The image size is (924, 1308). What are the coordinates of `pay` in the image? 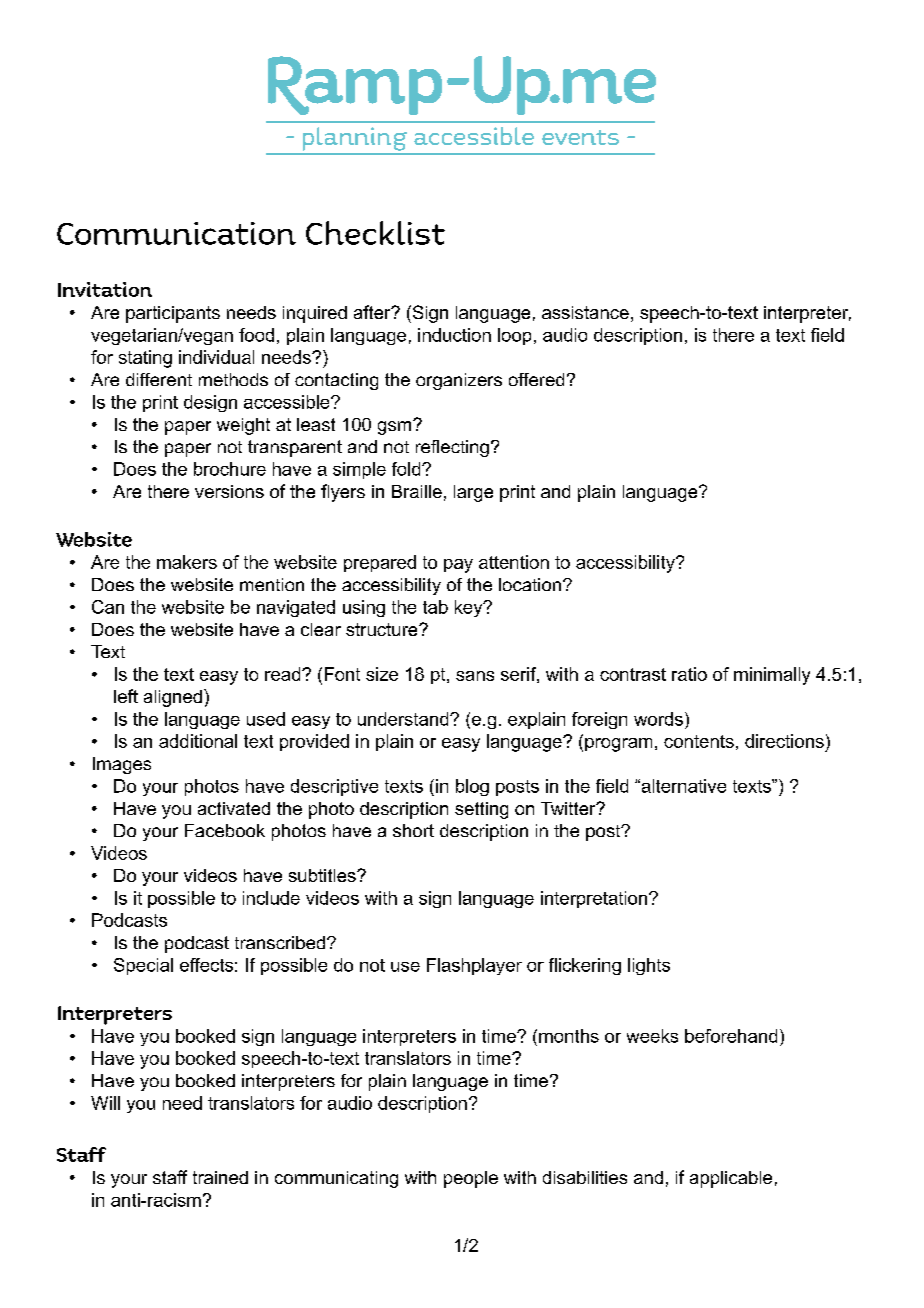 It's located at (458, 566).
